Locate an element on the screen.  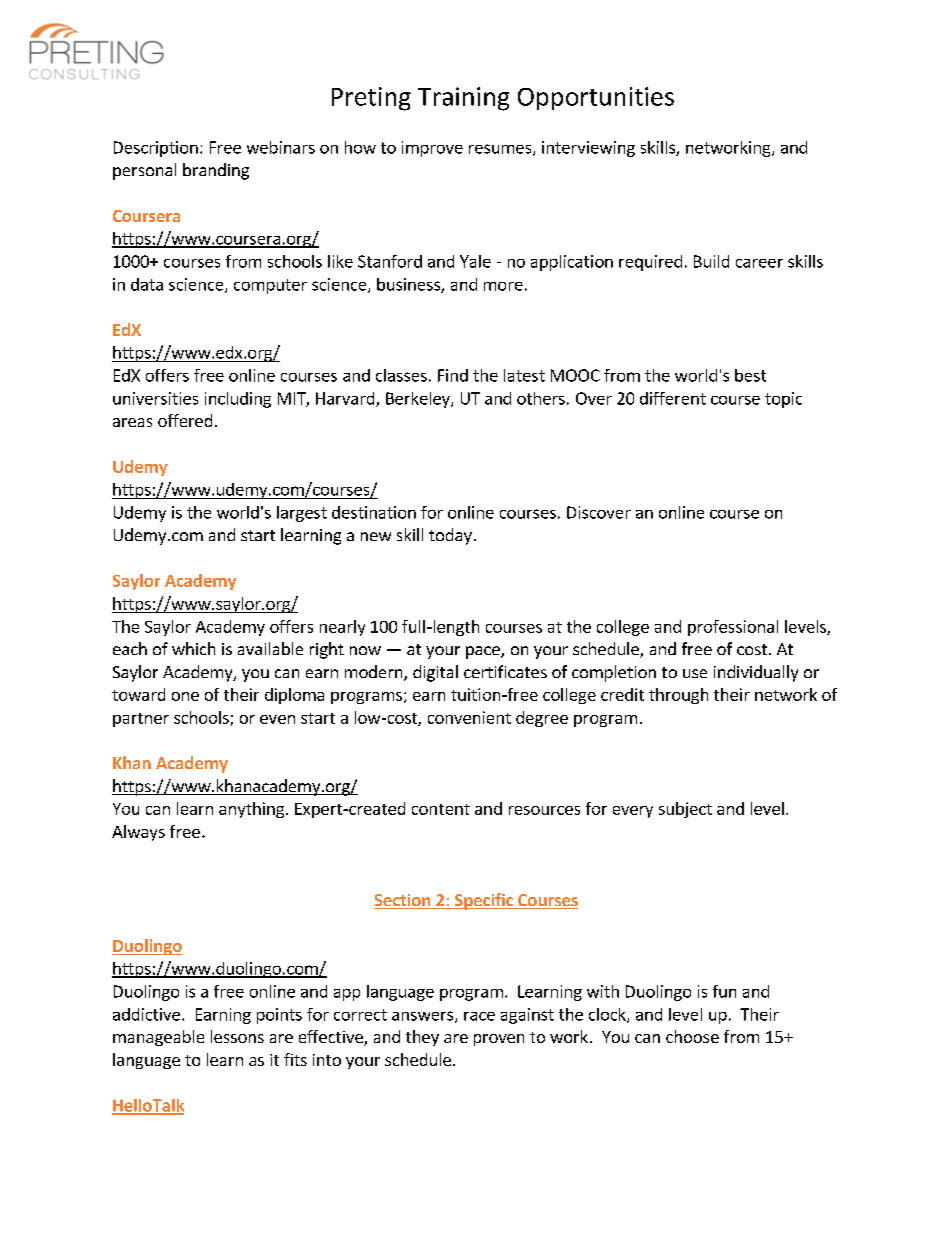
content is located at coordinates (441, 809).
